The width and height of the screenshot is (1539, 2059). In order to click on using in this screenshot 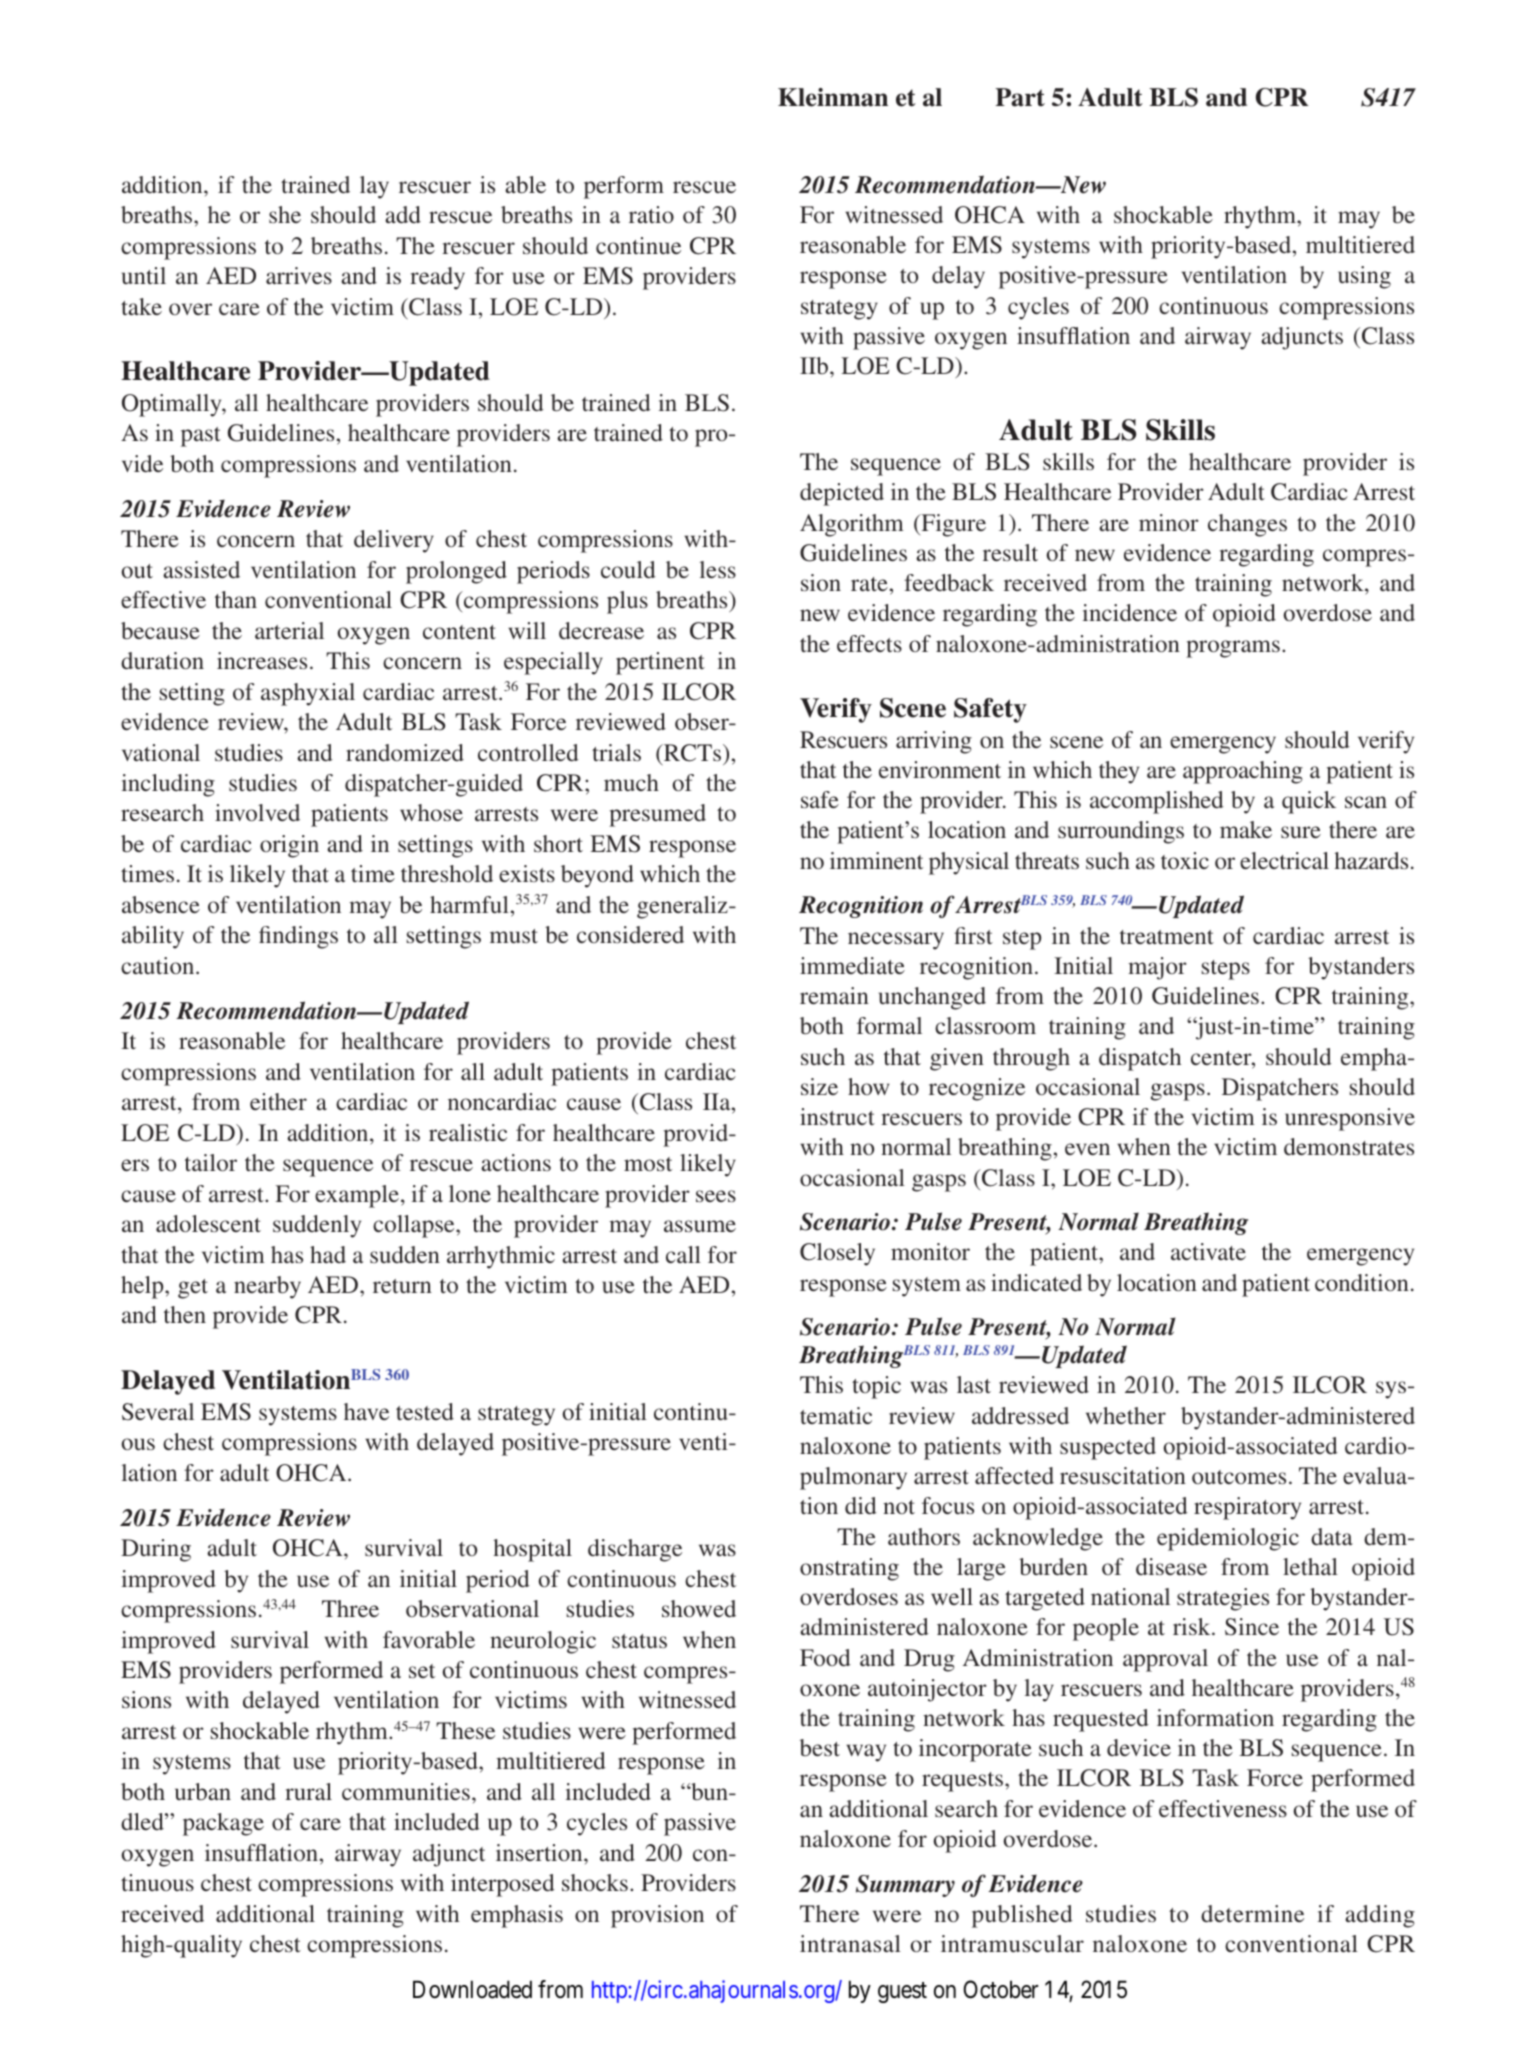, I will do `click(1364, 277)`.
